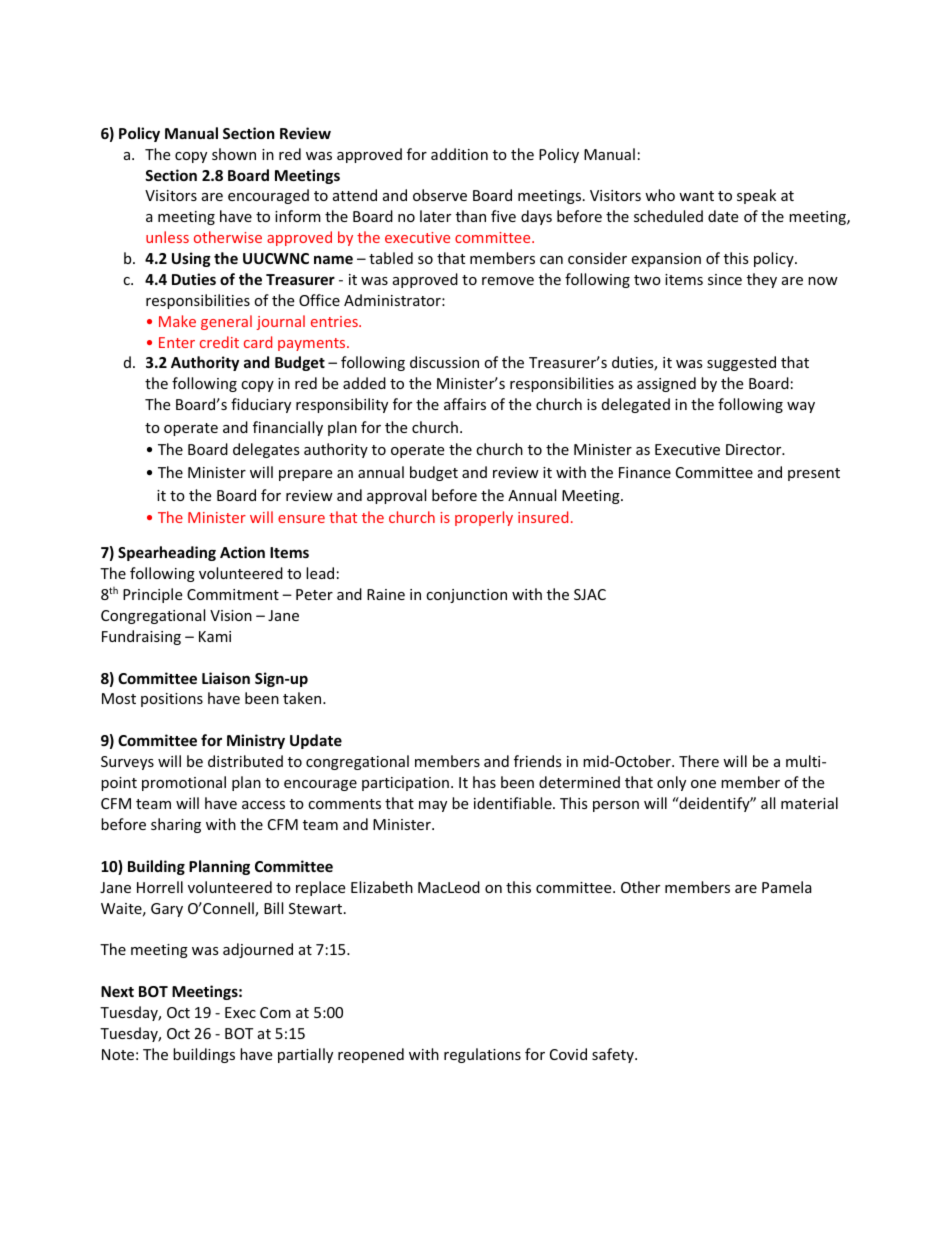 The height and width of the screenshot is (1233, 952). What do you see at coordinates (741, 363) in the screenshot?
I see `suggested` at bounding box center [741, 363].
